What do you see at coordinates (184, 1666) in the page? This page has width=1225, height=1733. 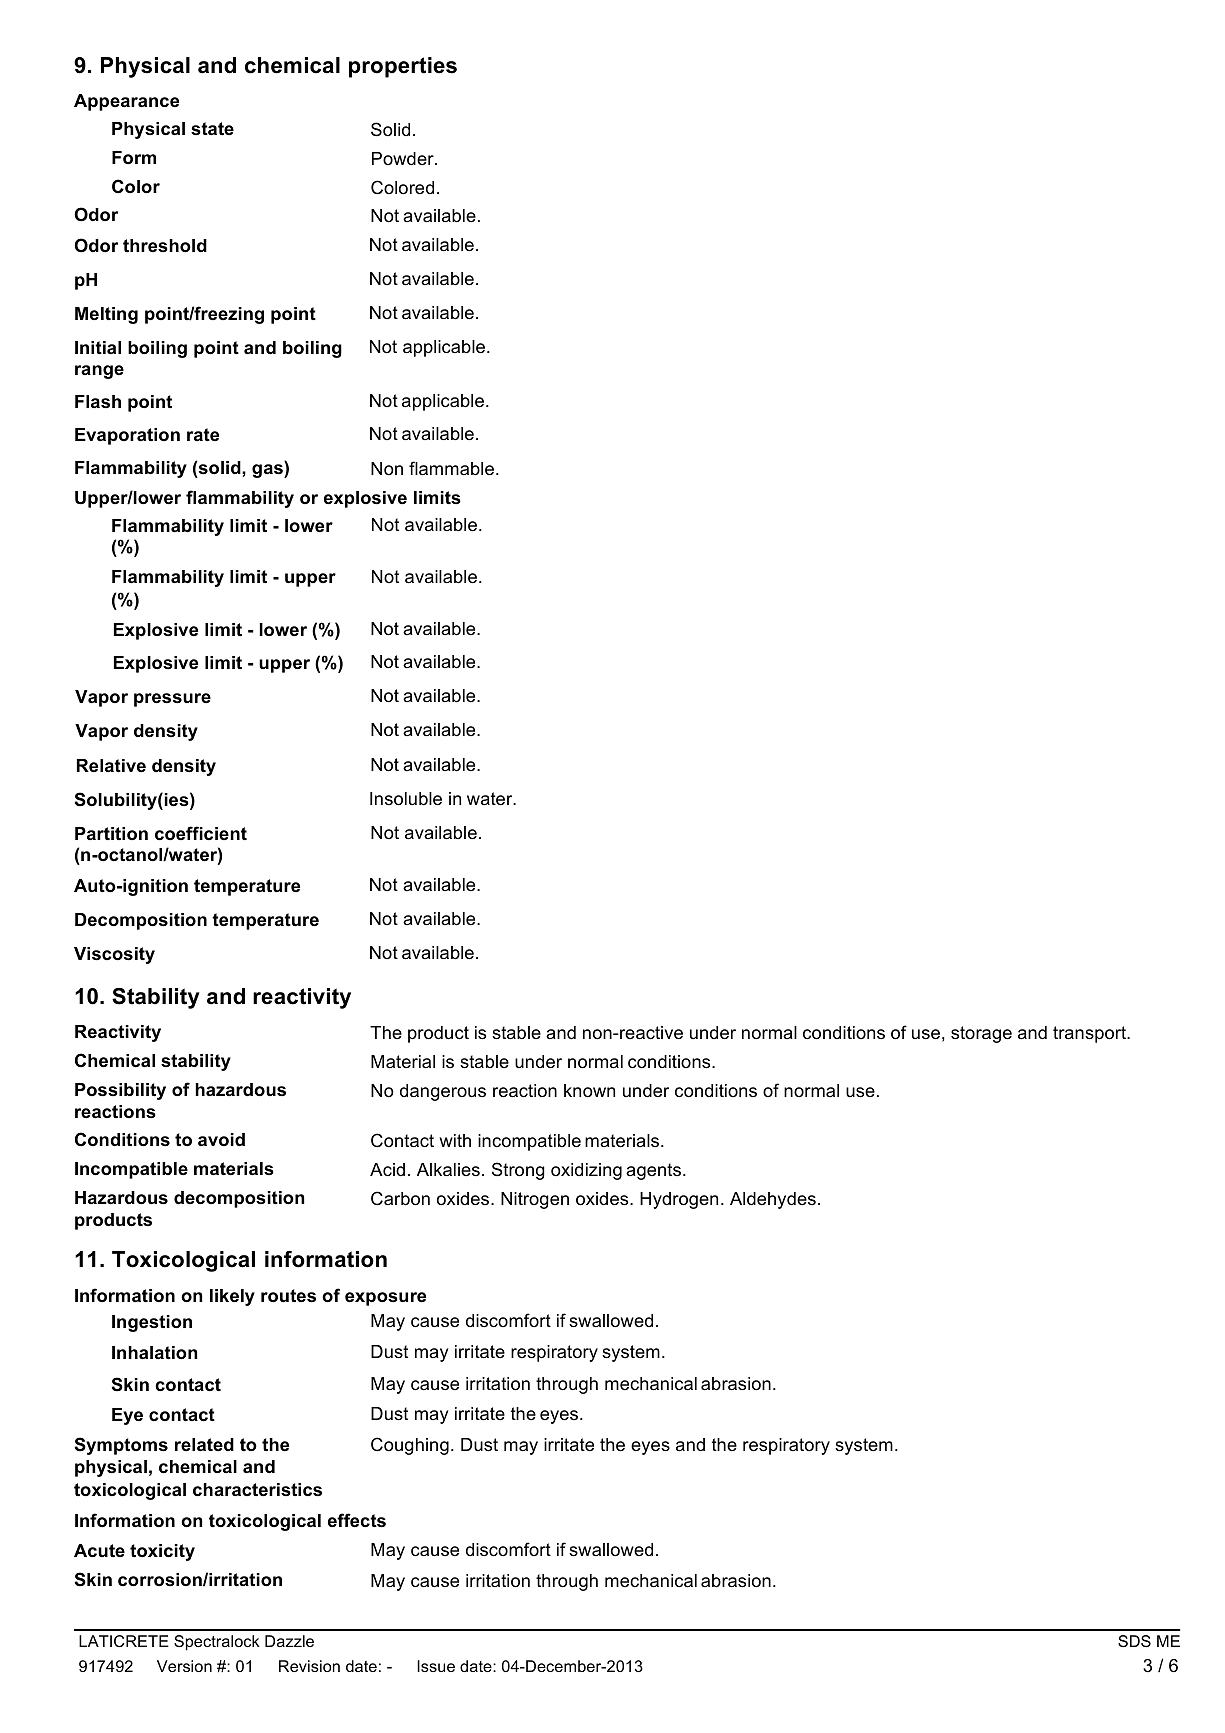 I see `Version` at bounding box center [184, 1666].
